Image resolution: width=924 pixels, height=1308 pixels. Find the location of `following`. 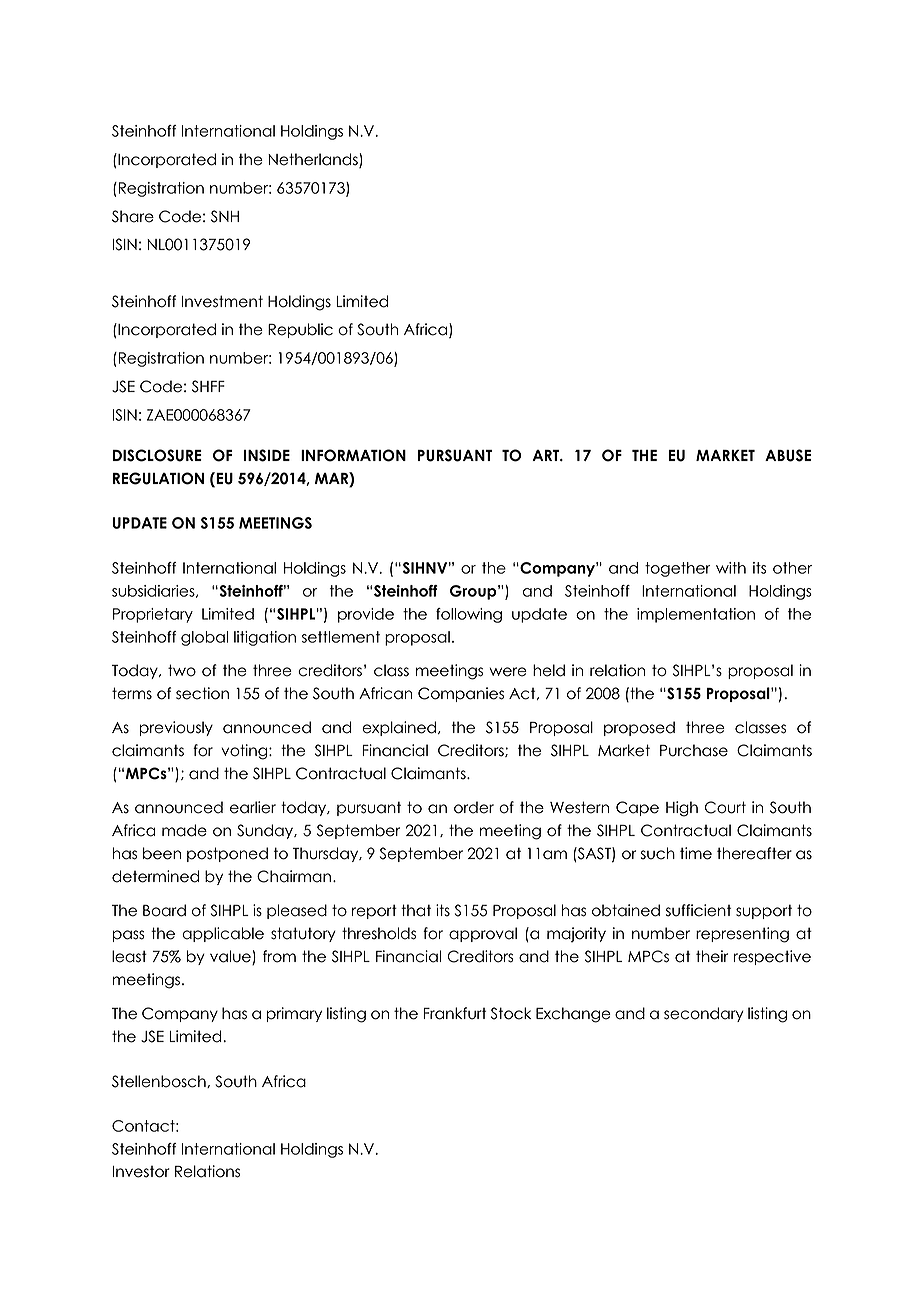

following is located at coordinates (469, 615).
